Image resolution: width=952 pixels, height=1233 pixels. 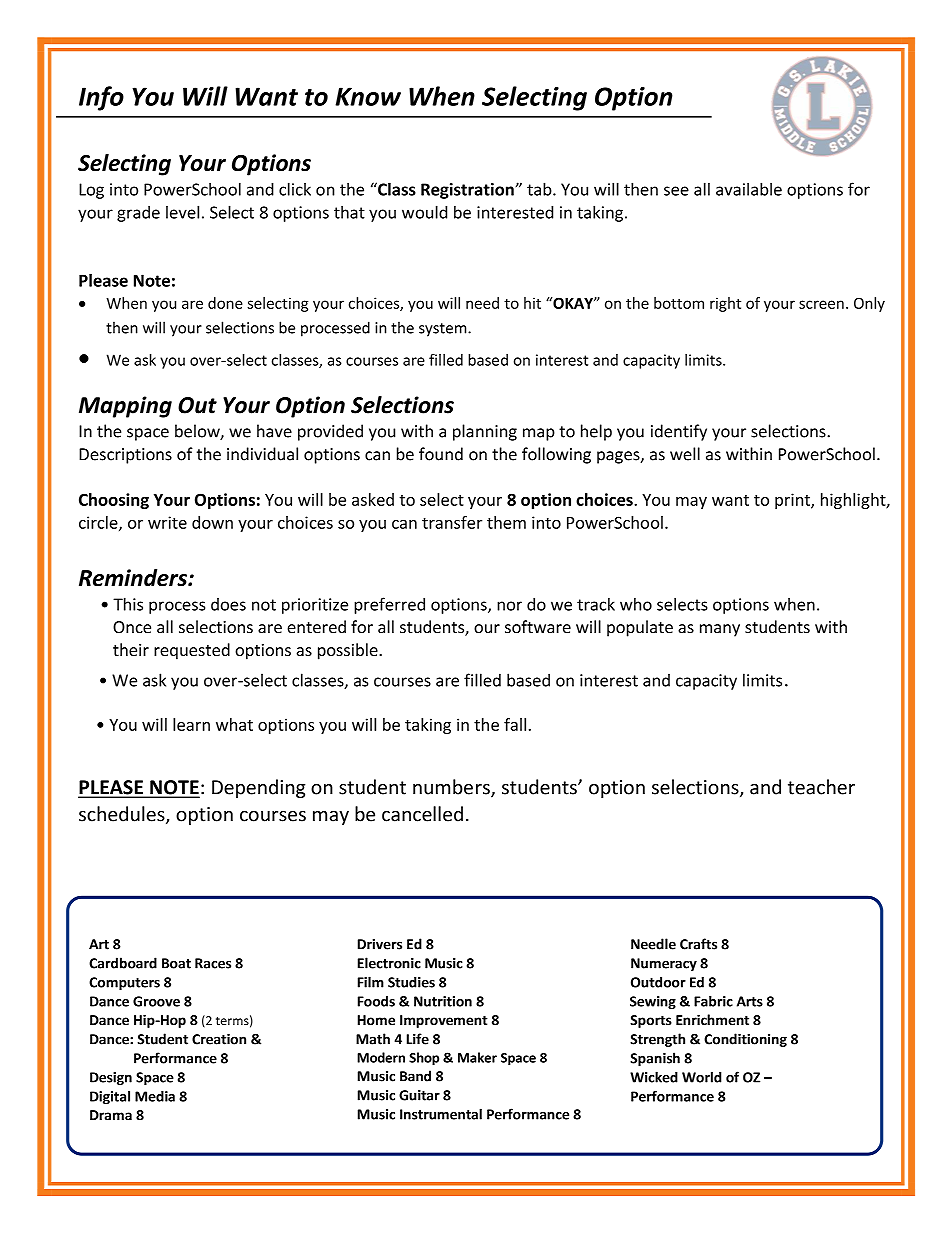 I want to click on Registration, so click(x=467, y=191).
